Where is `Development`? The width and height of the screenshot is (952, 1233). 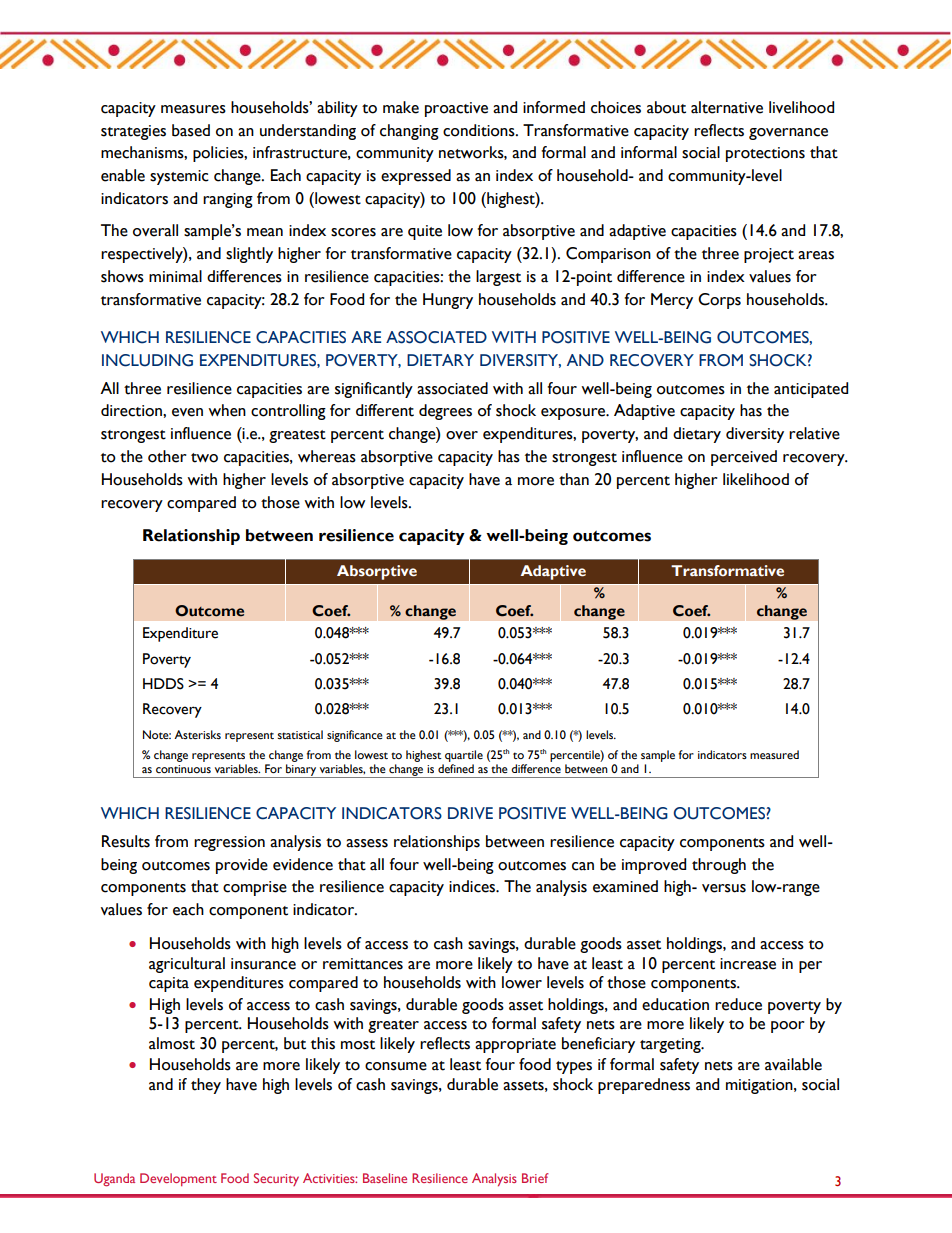
Development is located at coordinates (178, 1179).
